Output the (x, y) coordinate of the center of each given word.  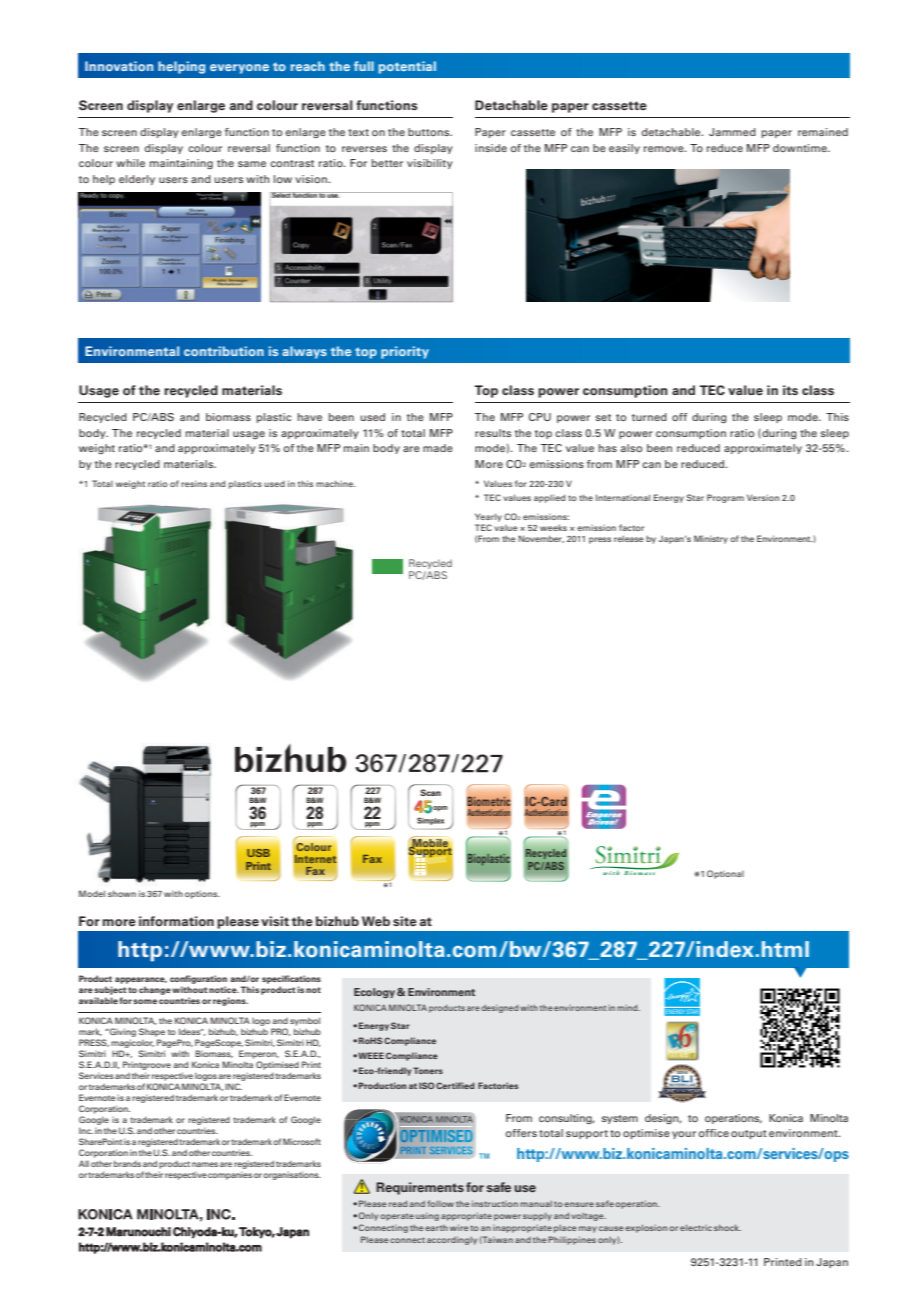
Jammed (732, 132)
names (205, 1164)
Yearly (488, 519)
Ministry (711, 539)
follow (440, 1203)
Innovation (119, 66)
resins (194, 483)
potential (407, 67)
